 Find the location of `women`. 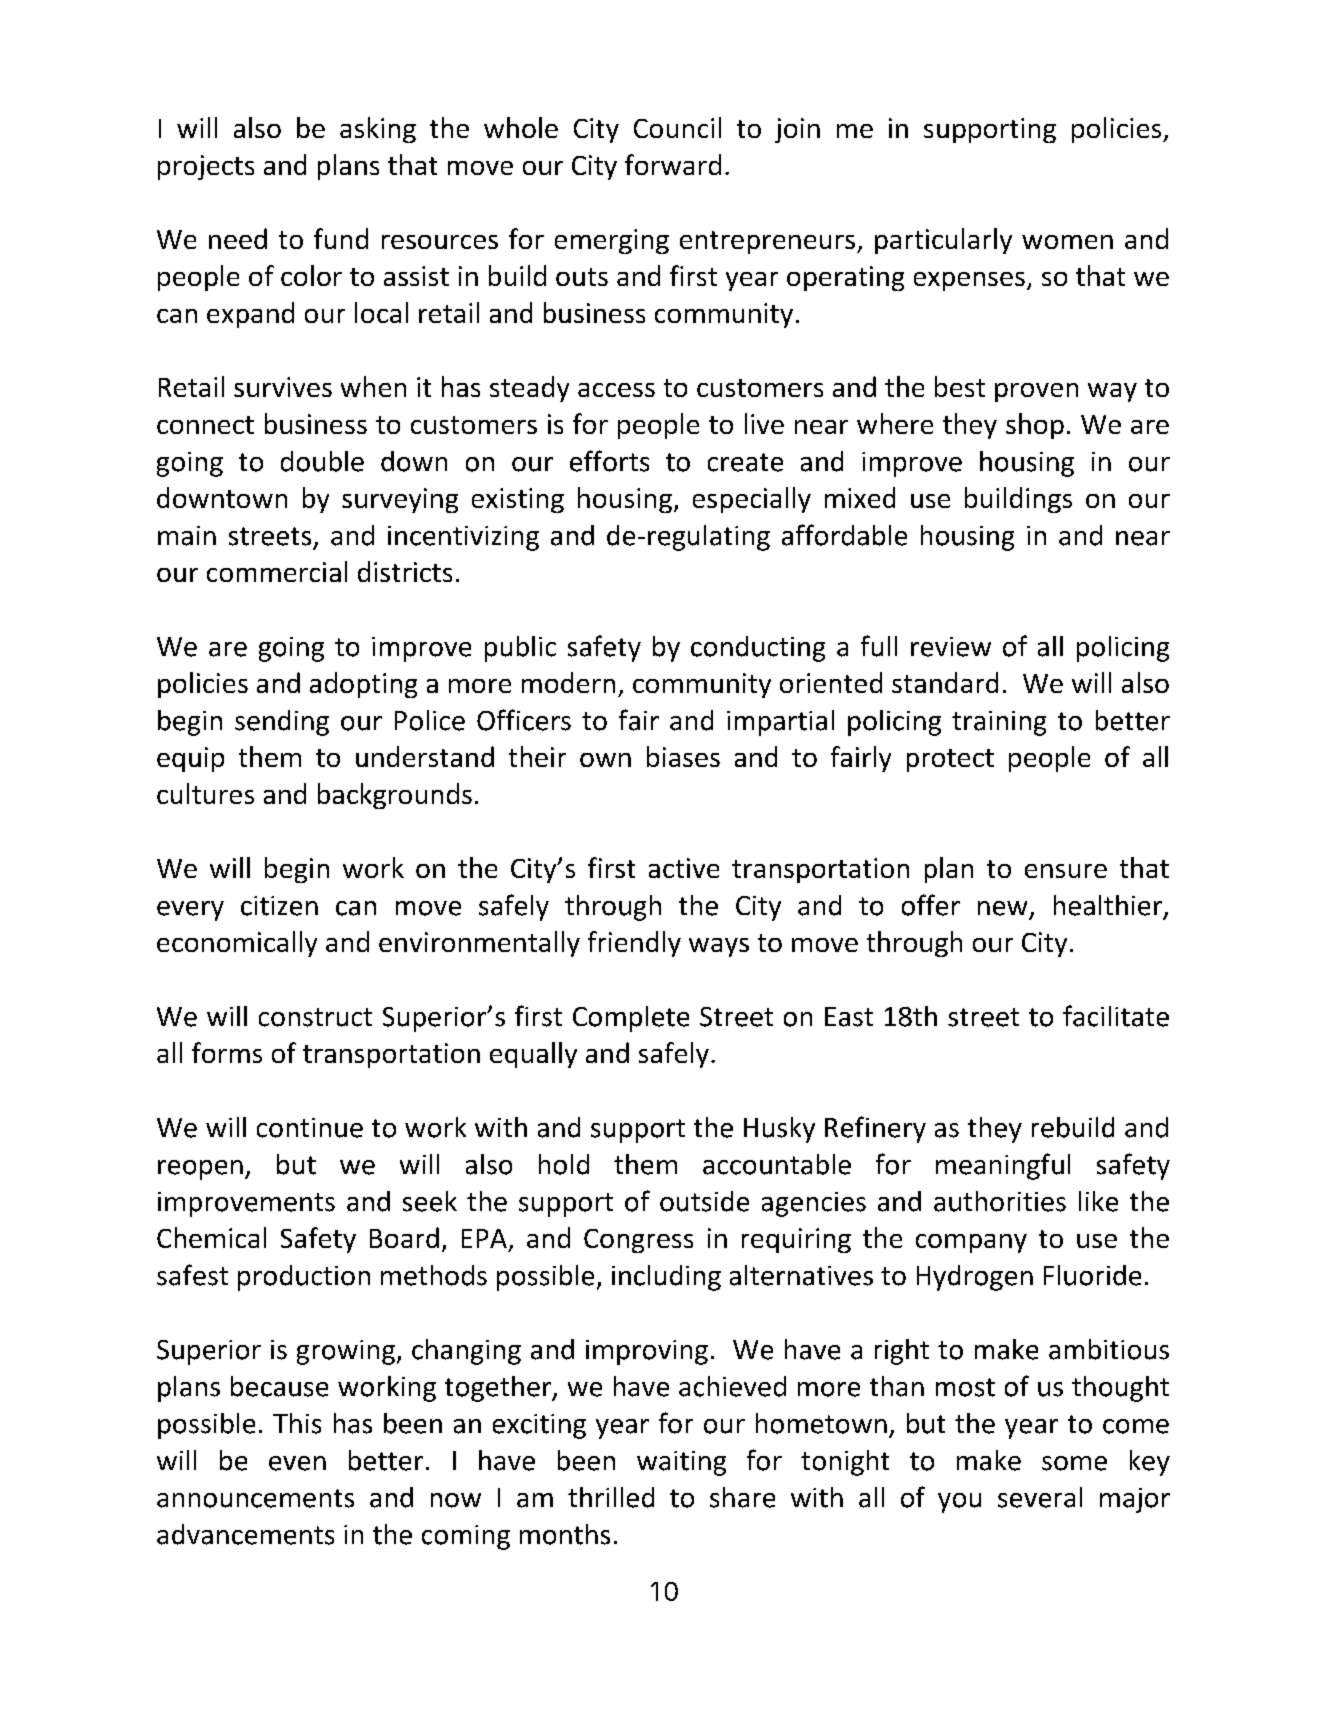

women is located at coordinates (1067, 242).
